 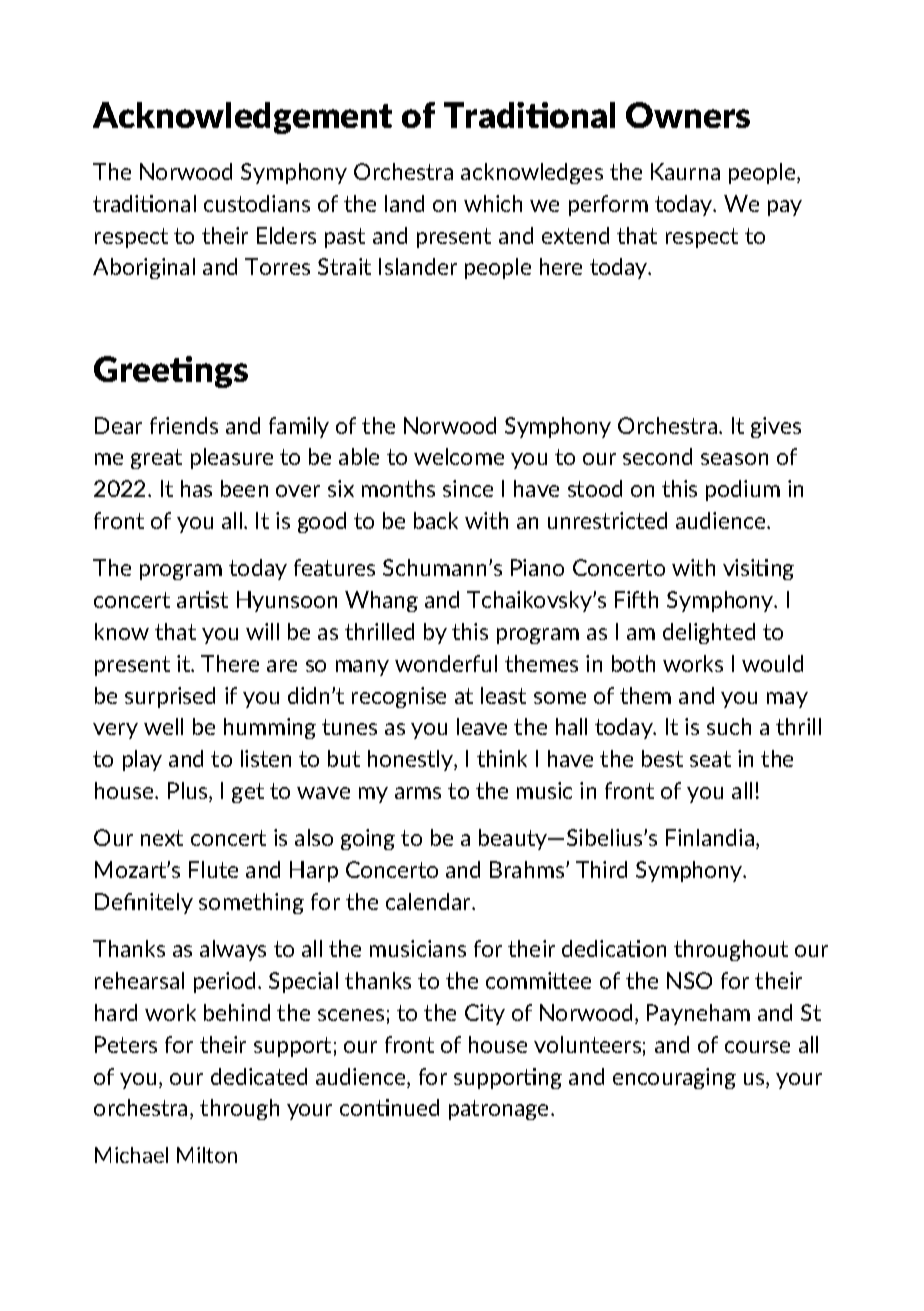 I want to click on wonderful, so click(x=446, y=663).
